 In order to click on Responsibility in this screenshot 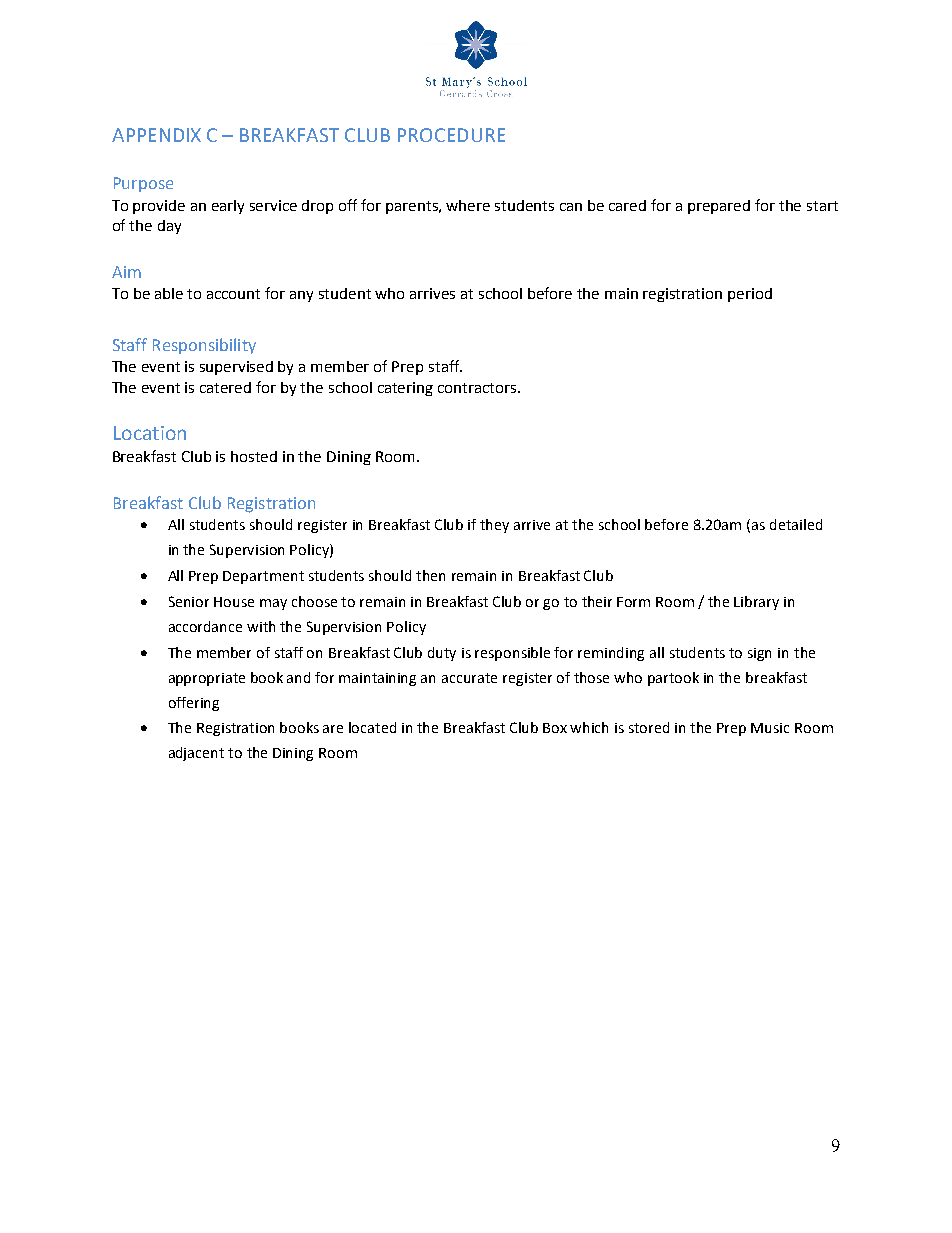, I will do `click(204, 346)`.
